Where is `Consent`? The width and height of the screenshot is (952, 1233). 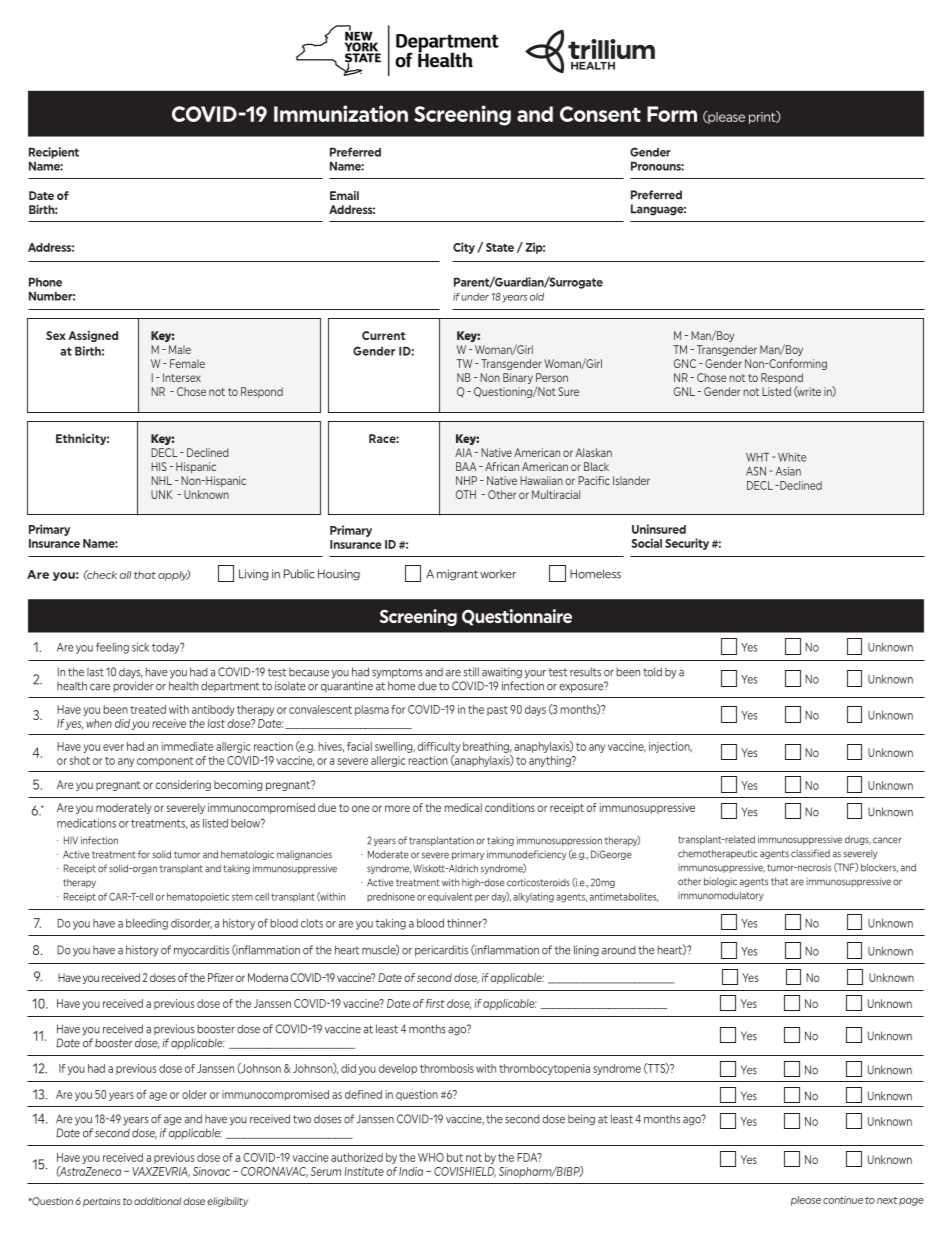
Consent is located at coordinates (600, 114).
